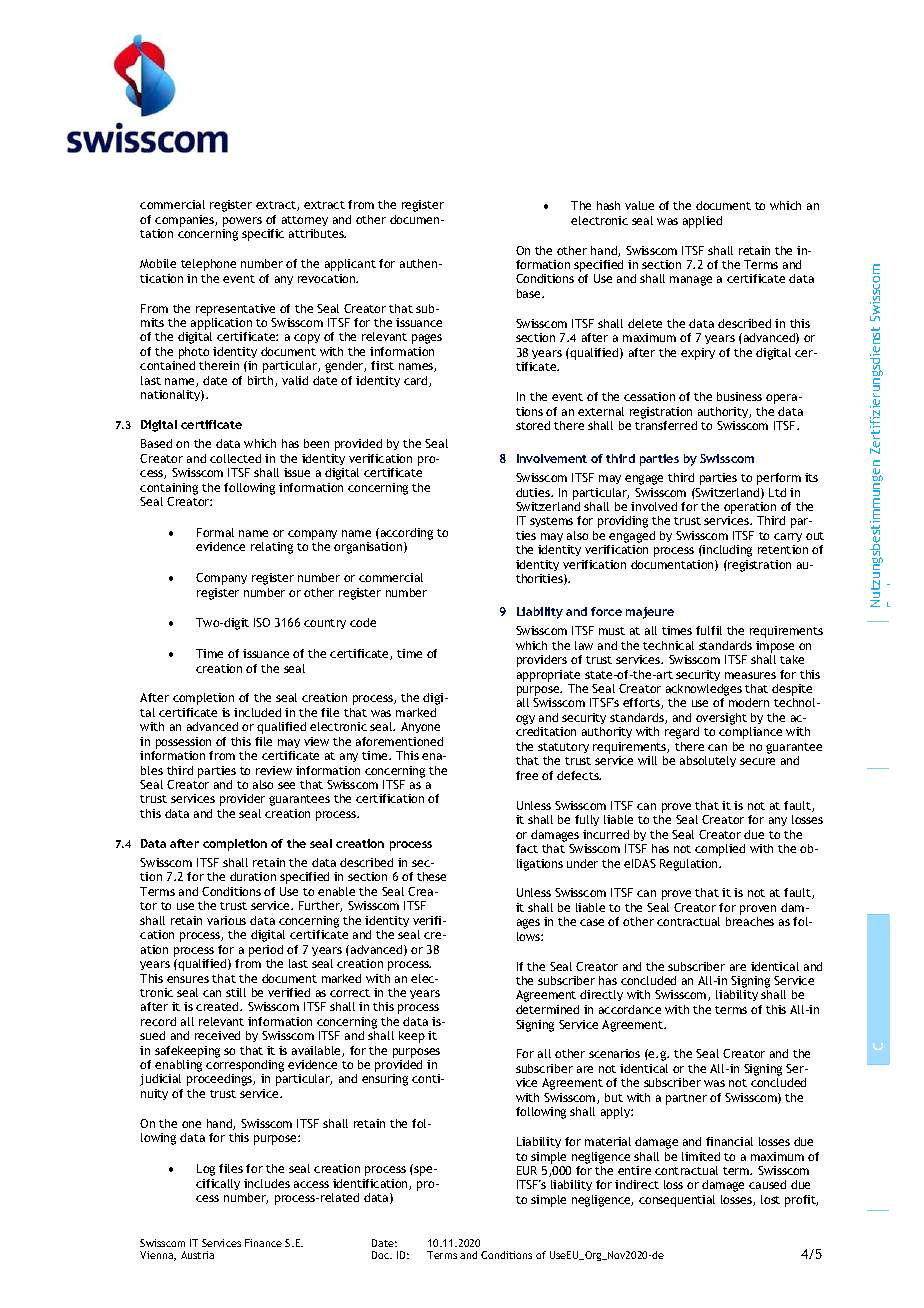 The width and height of the image is (924, 1308). I want to click on lost, so click(770, 1199).
